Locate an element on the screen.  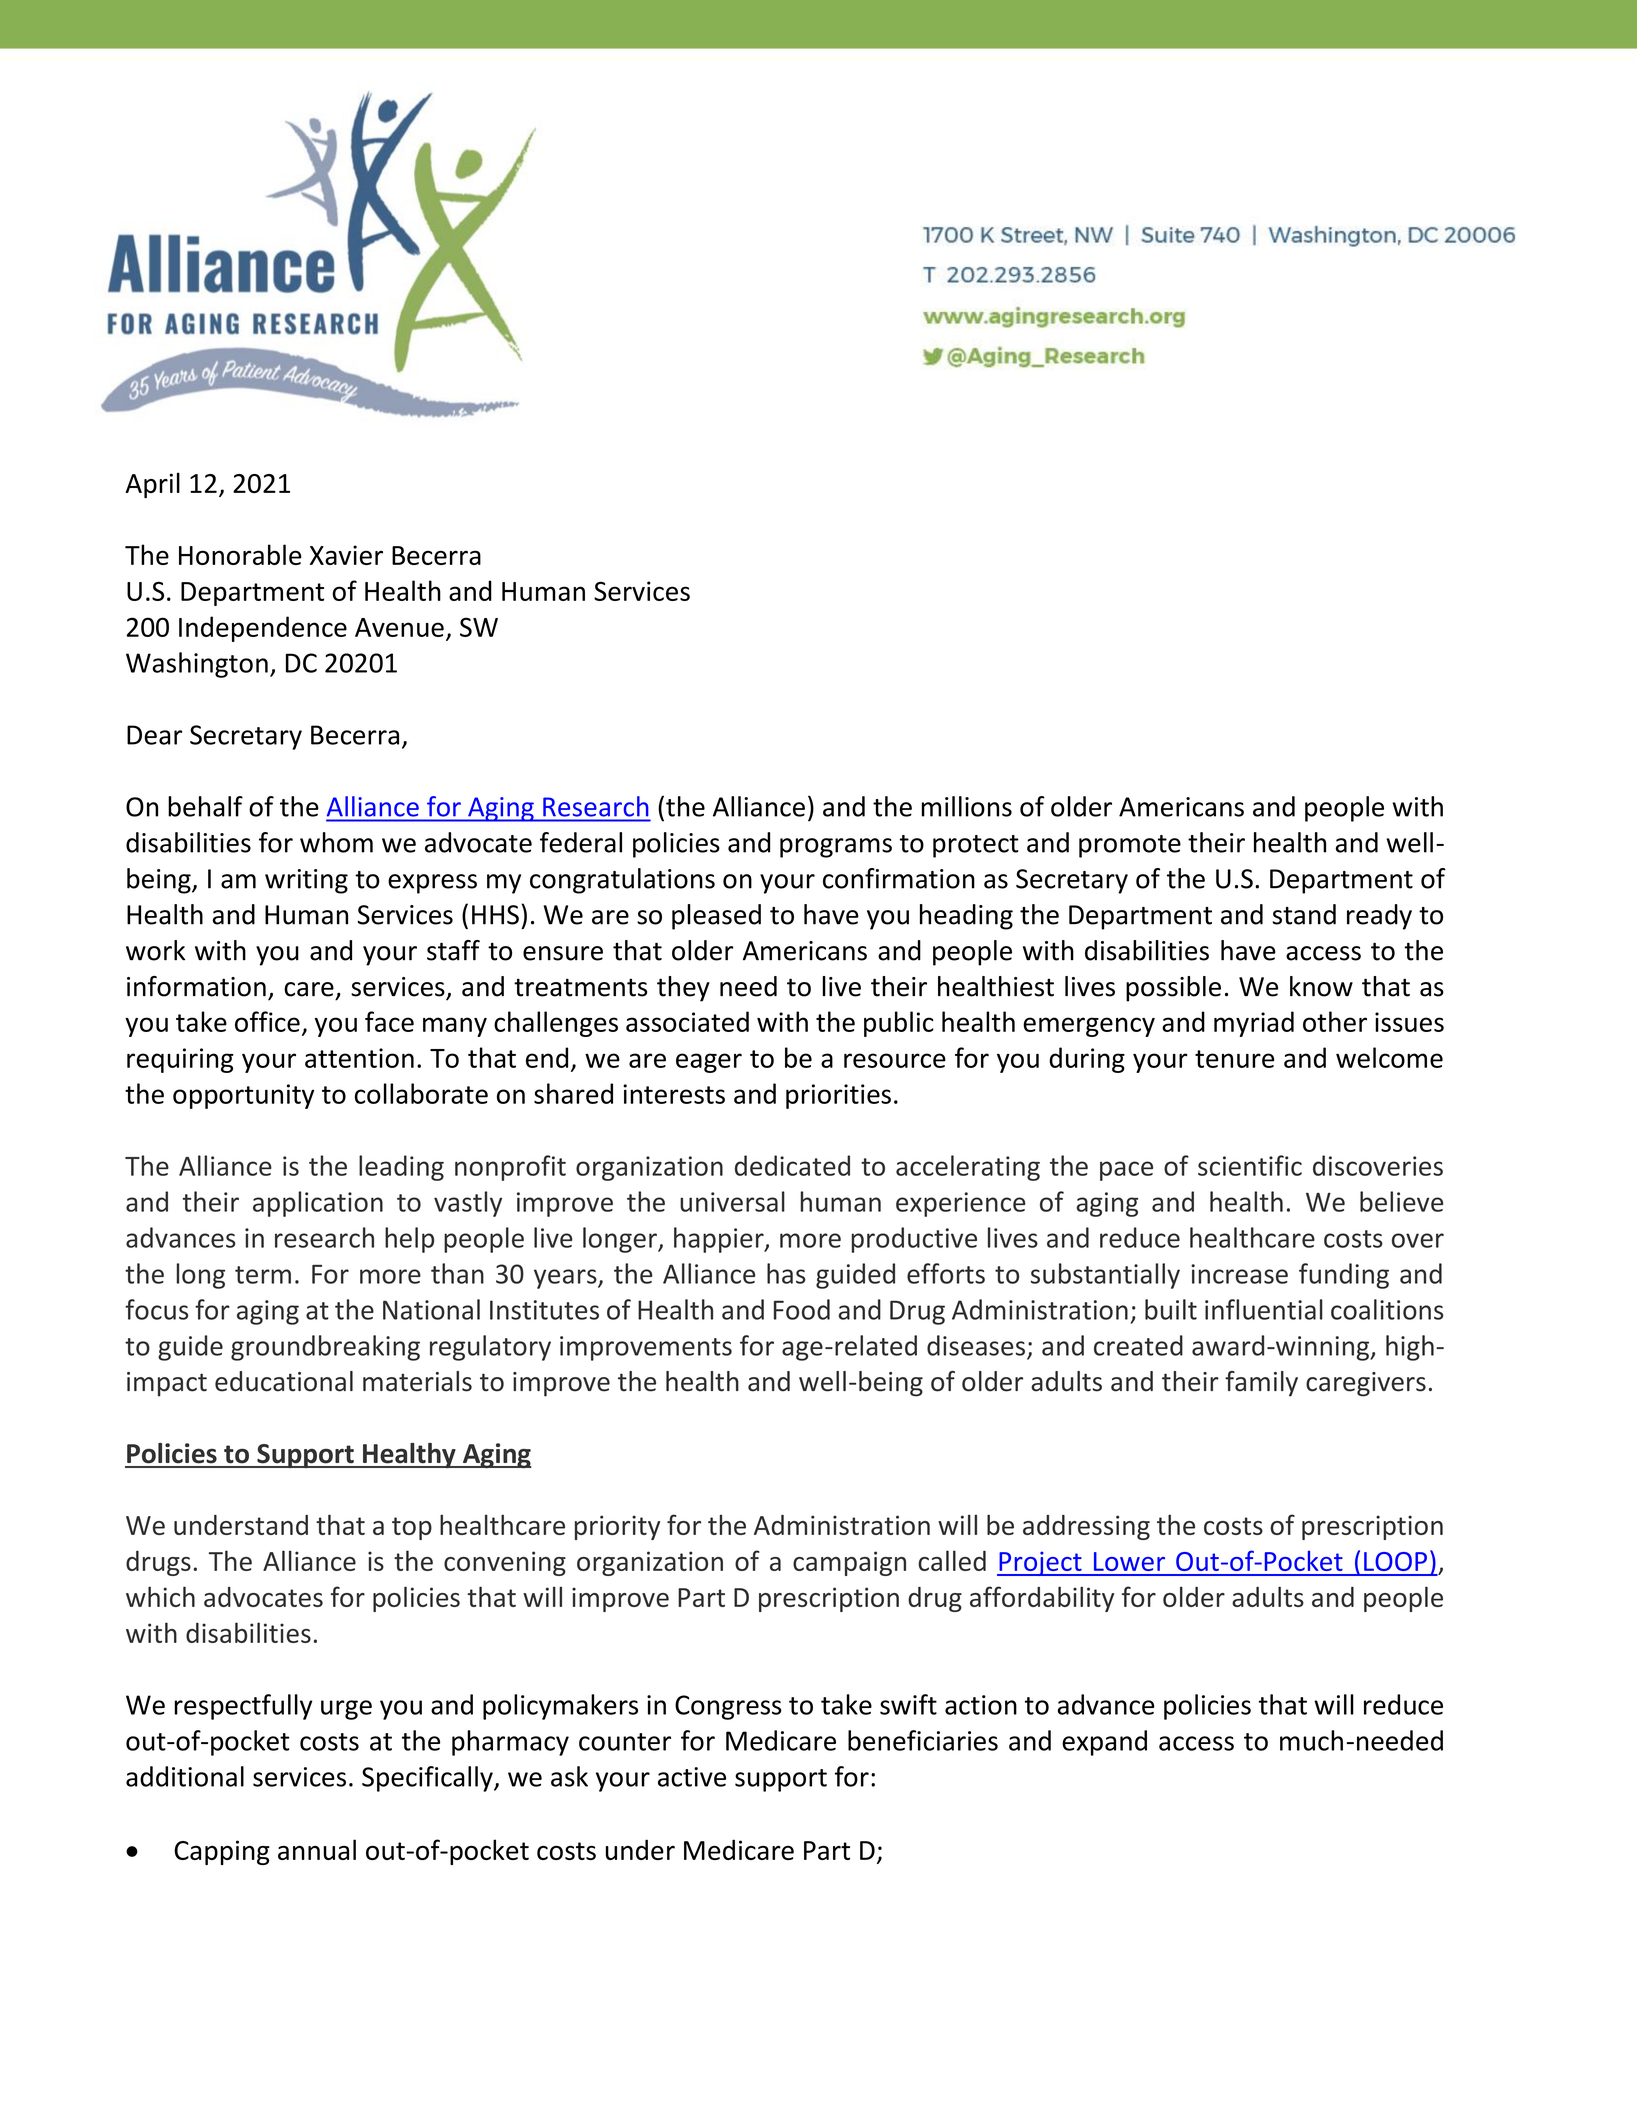
information is located at coordinates (196, 986).
